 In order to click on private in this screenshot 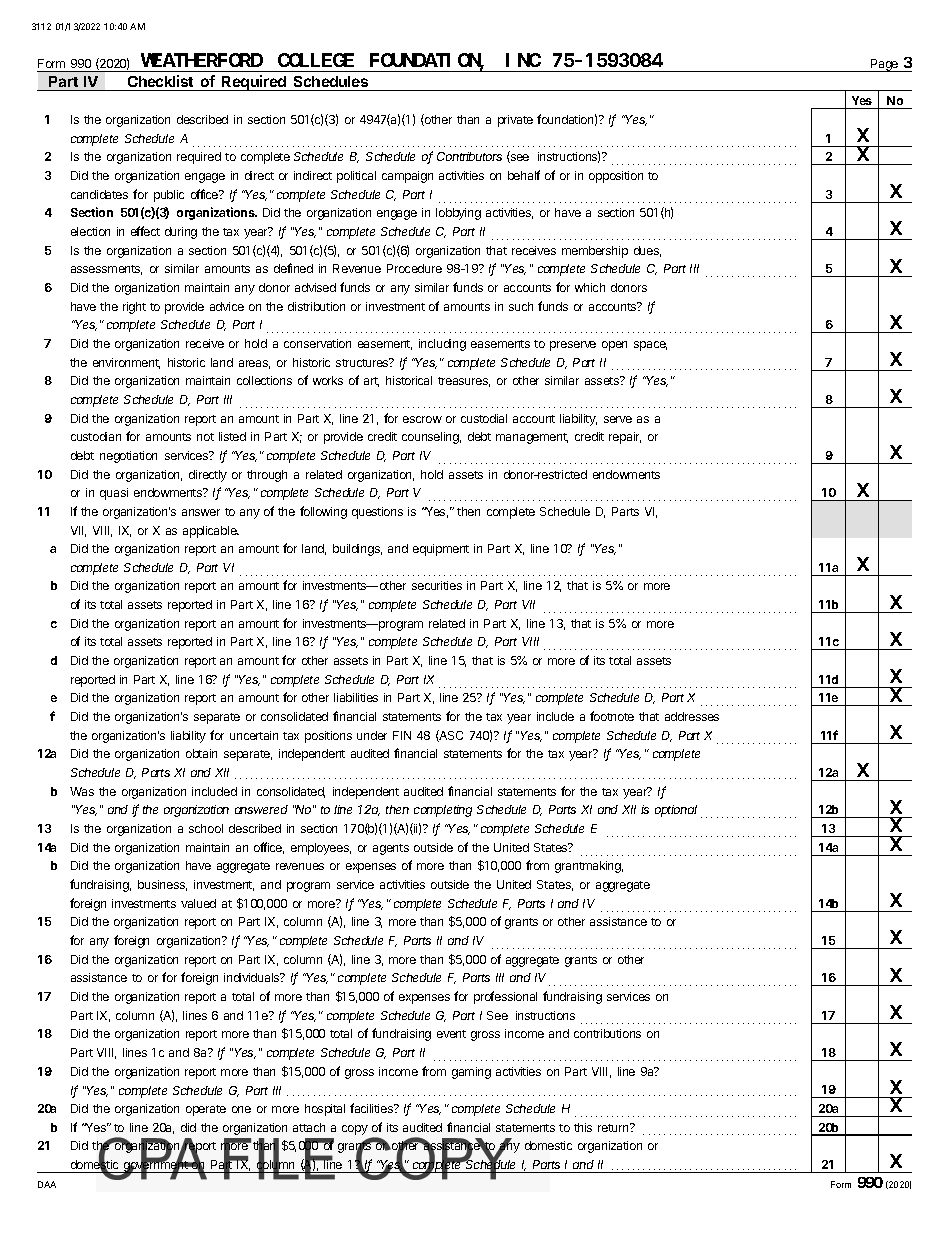, I will do `click(515, 121)`.
